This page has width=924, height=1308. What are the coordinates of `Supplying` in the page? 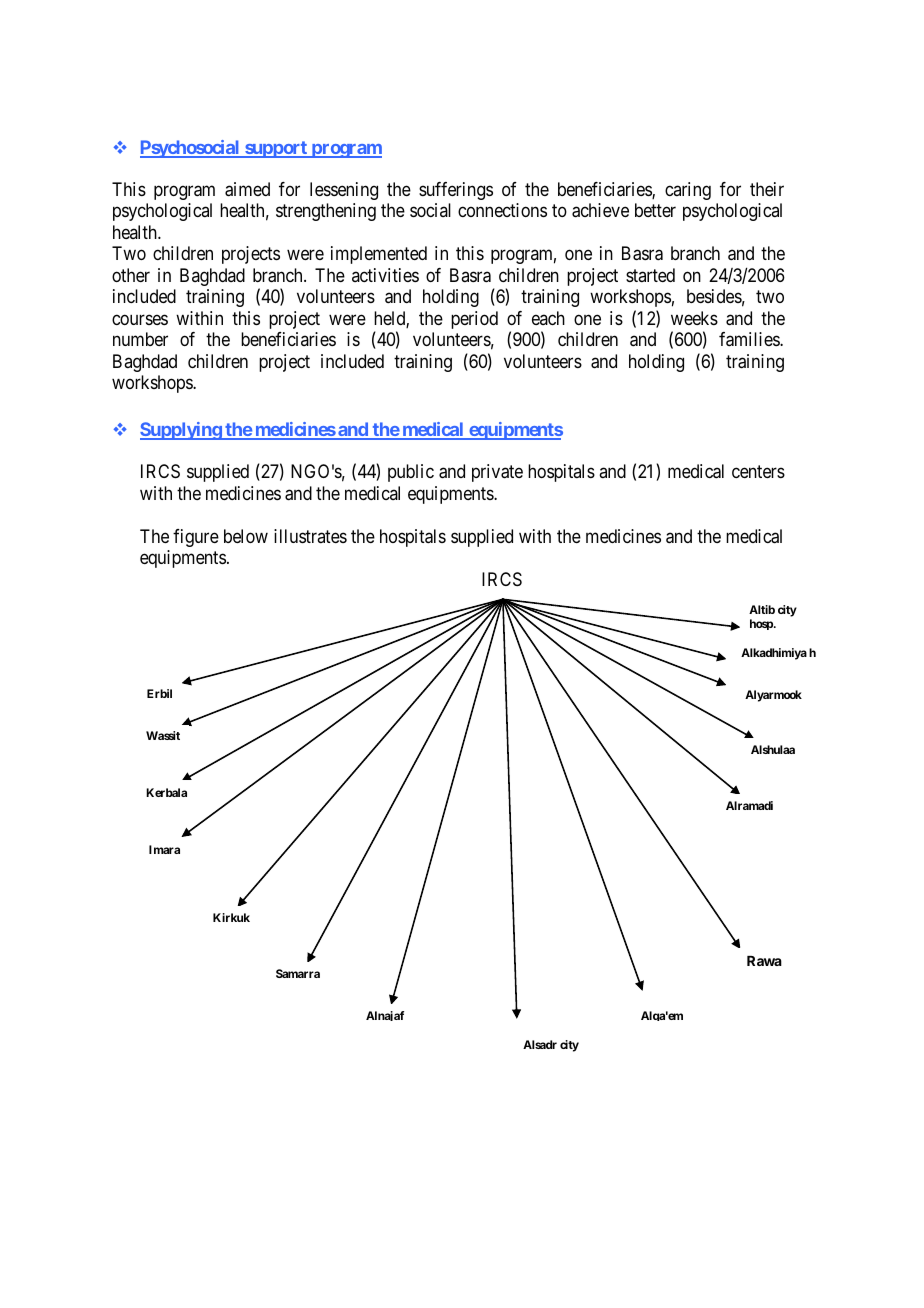 It's located at (181, 431).
